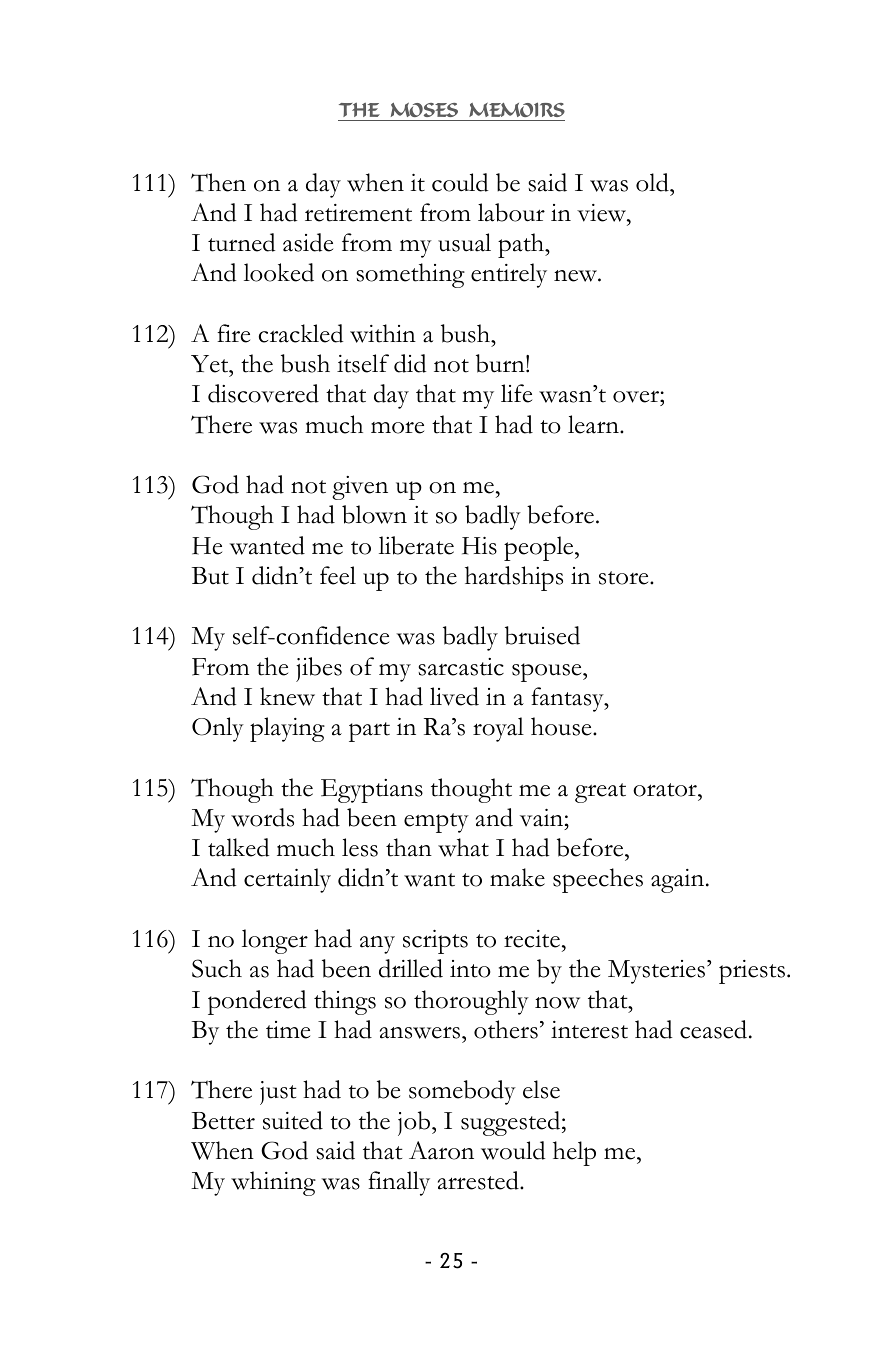 The image size is (887, 1372). Describe the element at coordinates (594, 424) in the screenshot. I see `learn` at that location.
